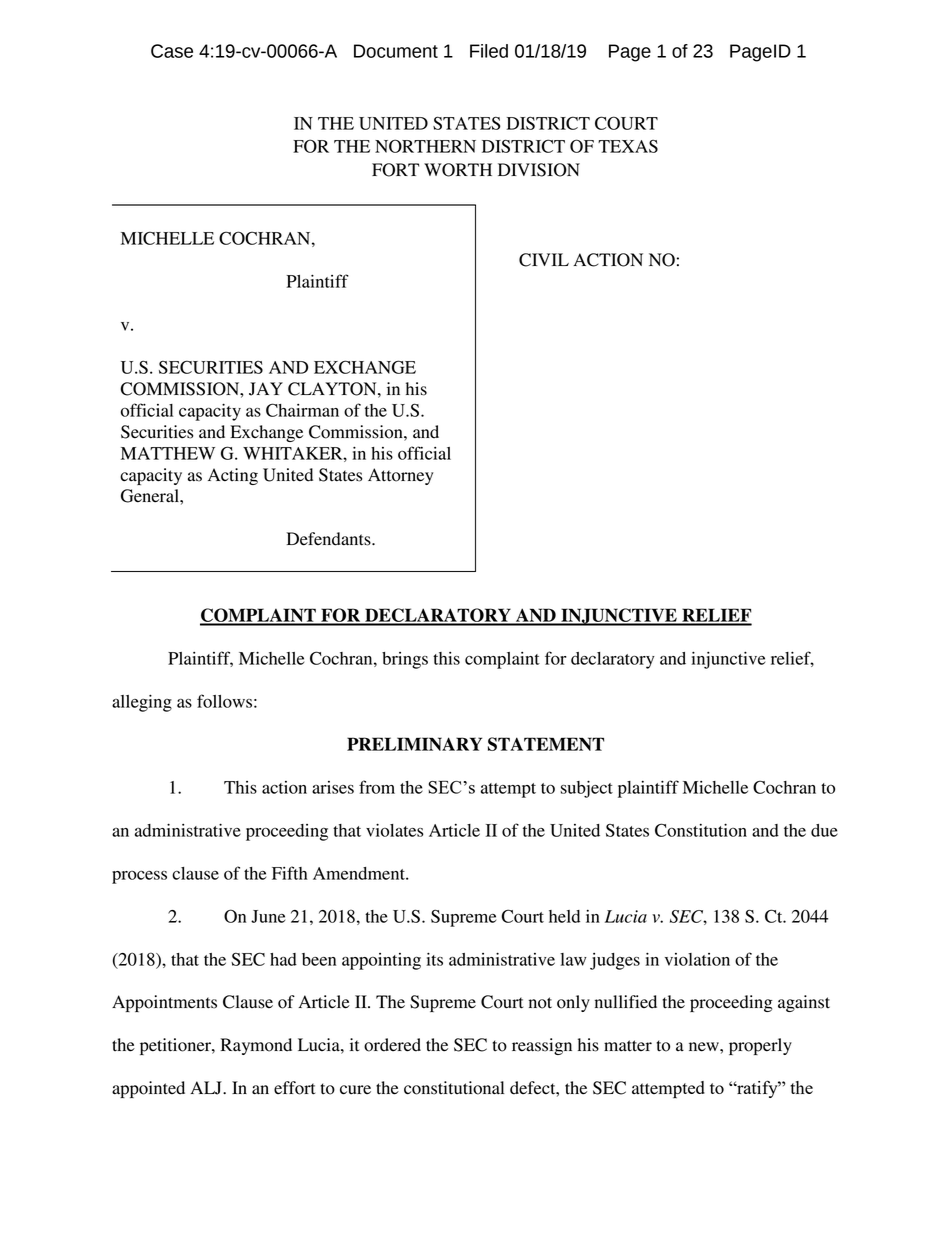 Image resolution: width=952 pixels, height=1233 pixels. I want to click on alleging, so click(142, 703).
